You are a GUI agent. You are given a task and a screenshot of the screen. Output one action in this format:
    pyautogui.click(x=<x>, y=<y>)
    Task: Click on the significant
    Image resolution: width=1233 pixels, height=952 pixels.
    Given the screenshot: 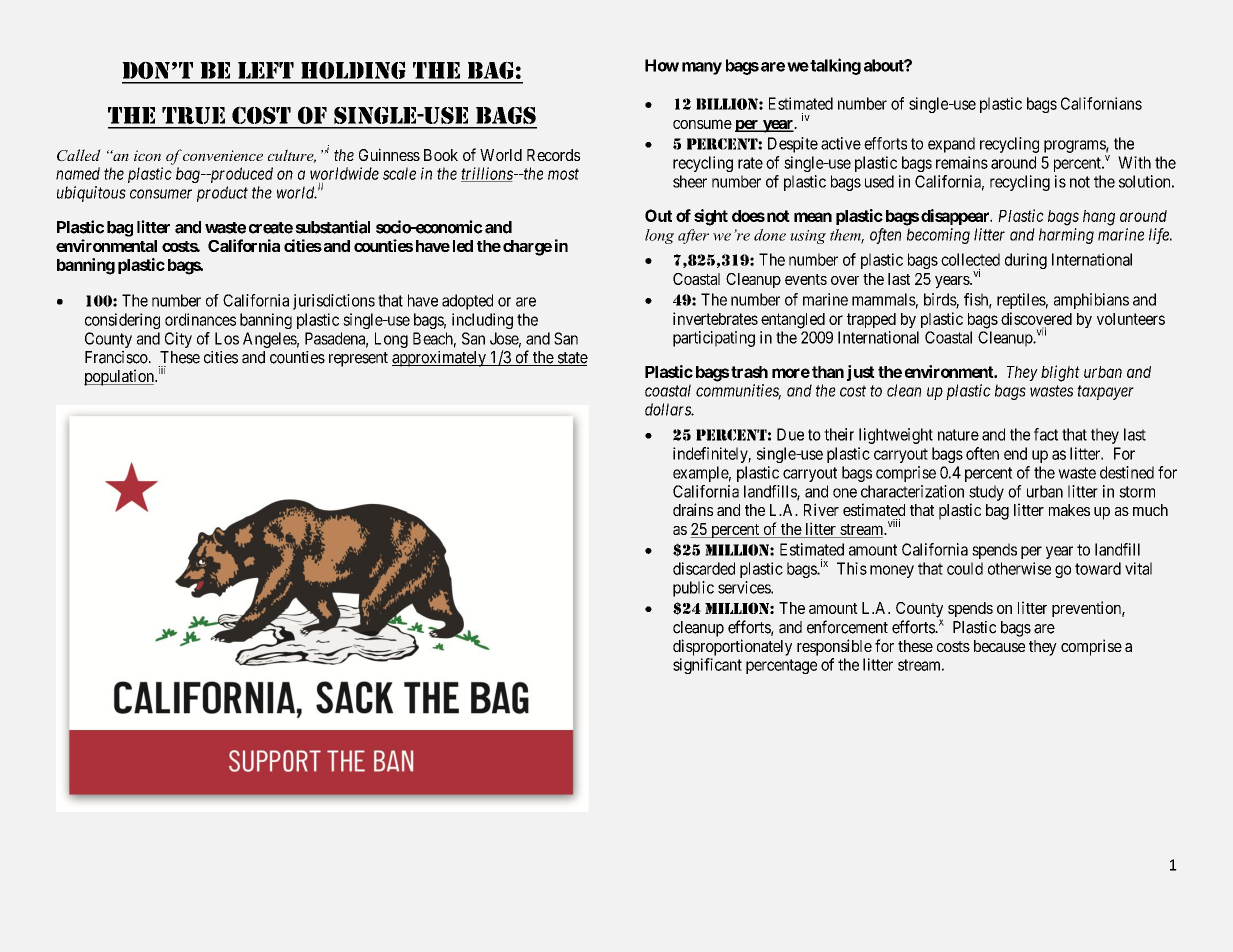 What is the action you would take?
    pyautogui.click(x=707, y=666)
